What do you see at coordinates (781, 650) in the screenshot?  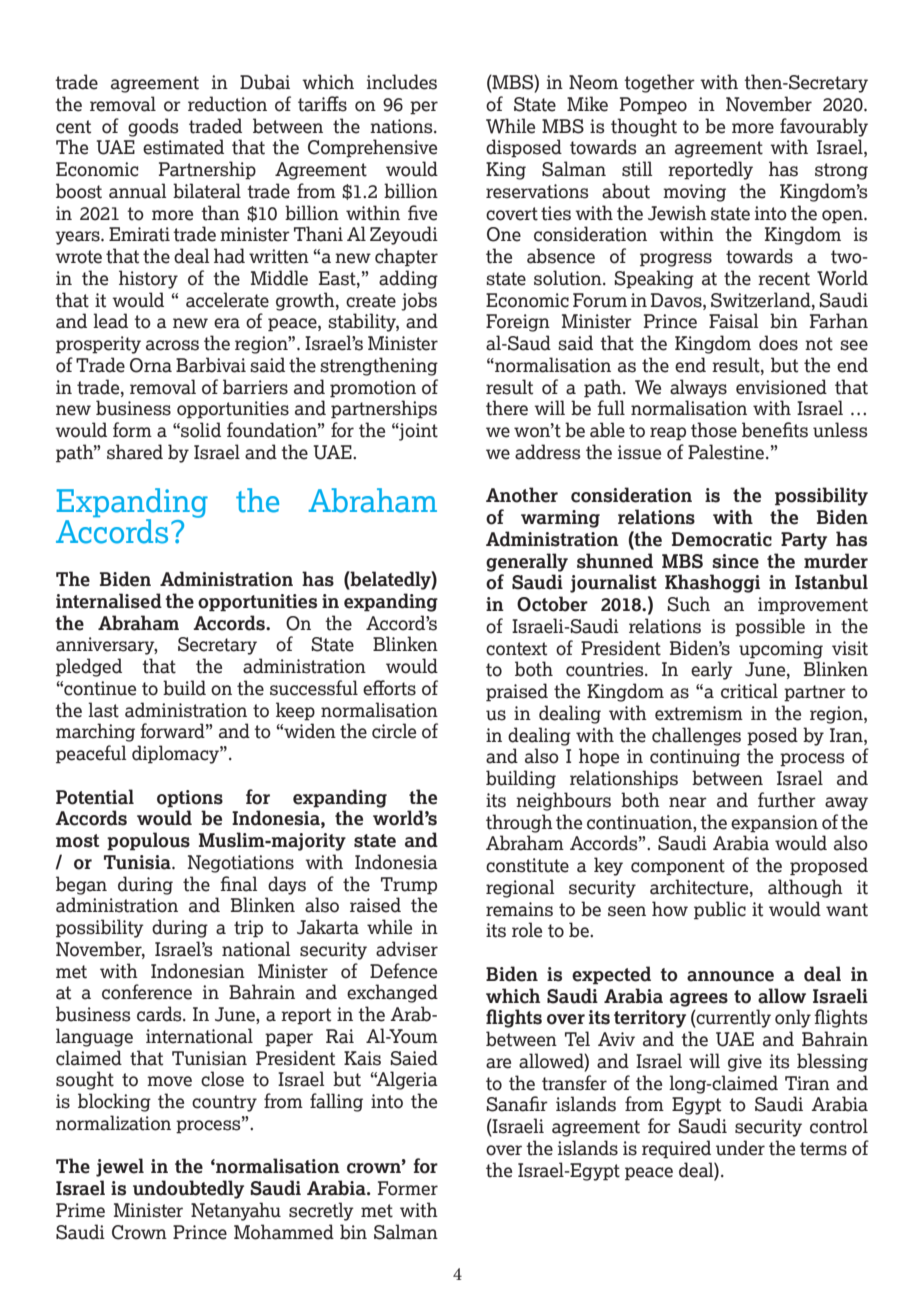 I see `upcoming` at bounding box center [781, 650].
